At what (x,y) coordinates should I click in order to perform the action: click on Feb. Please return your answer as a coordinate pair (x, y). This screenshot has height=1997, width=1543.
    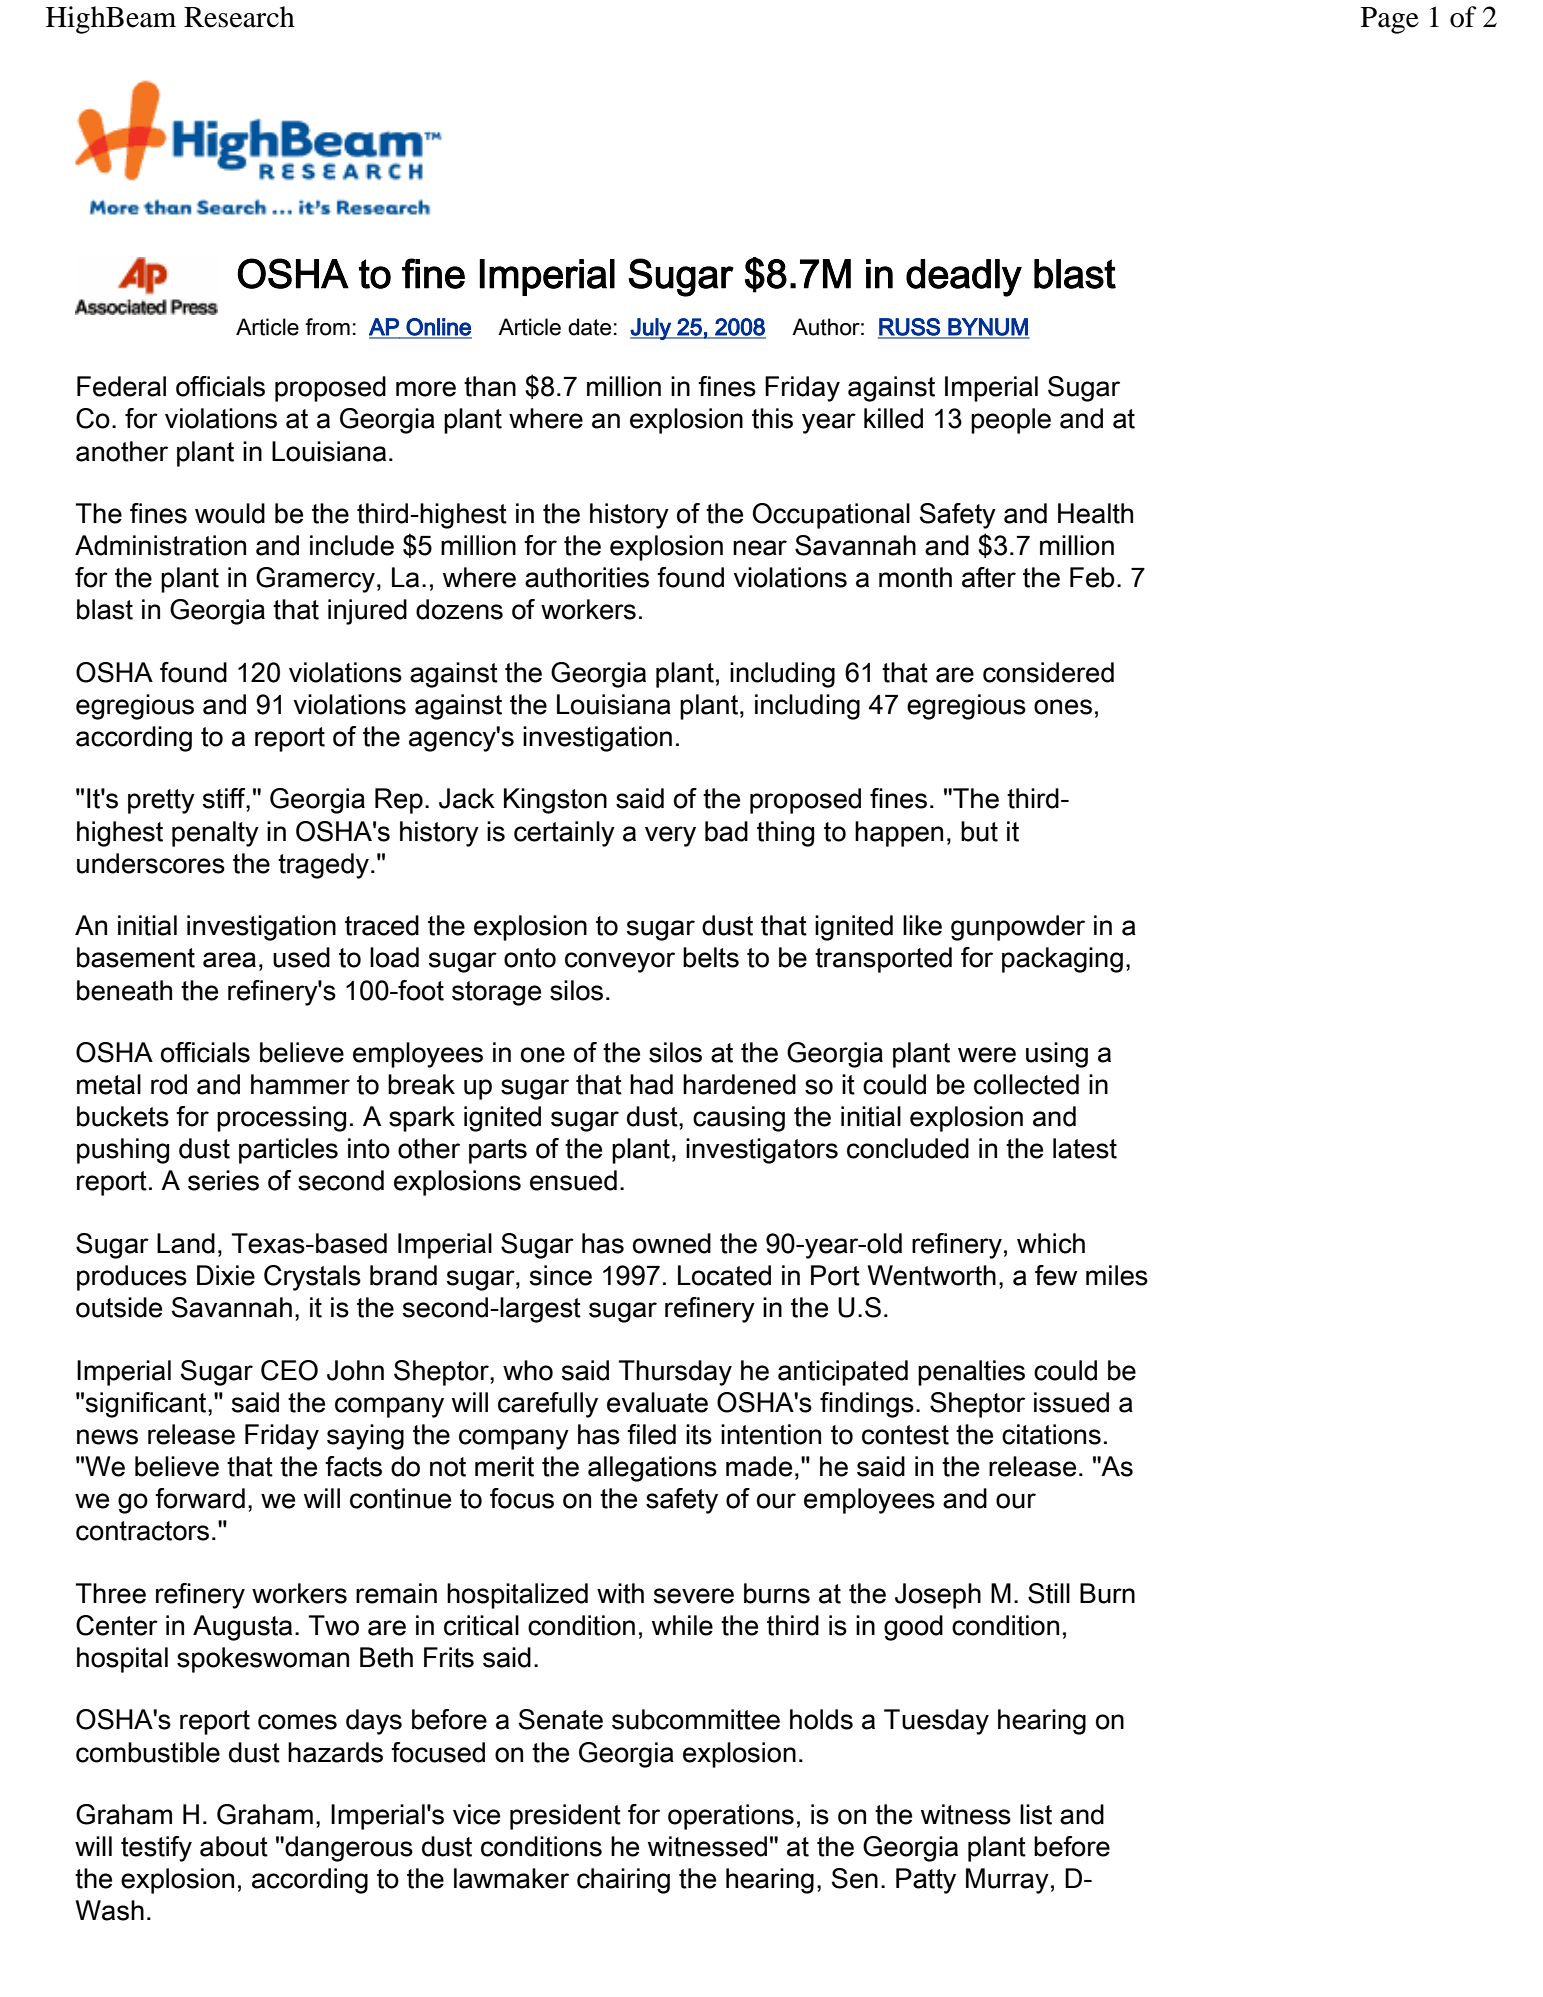
    Looking at the image, I should click on (1092, 577).
